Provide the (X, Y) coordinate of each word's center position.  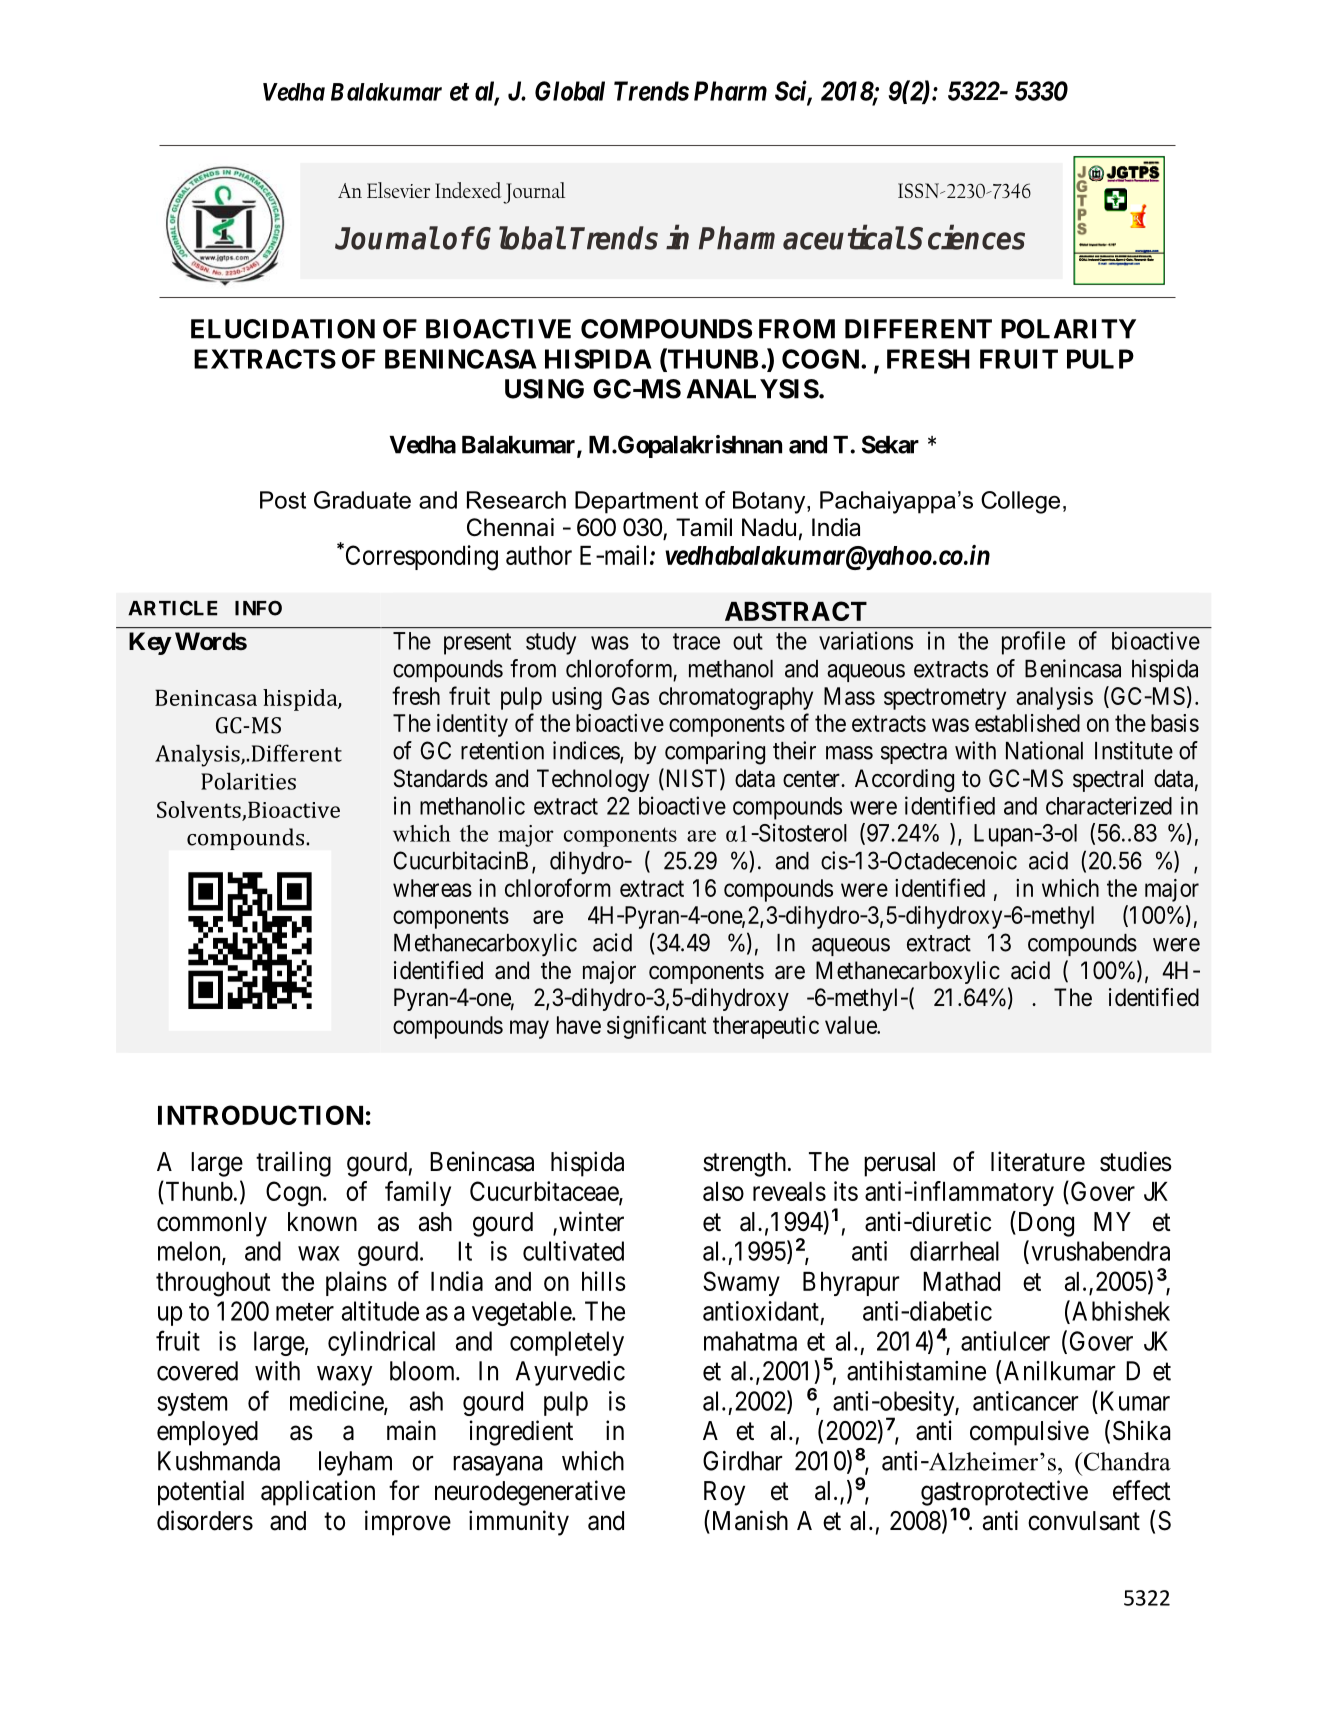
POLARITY (1068, 329)
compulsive (1029, 1433)
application (318, 1493)
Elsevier (398, 190)
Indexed (468, 190)
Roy (724, 1493)
